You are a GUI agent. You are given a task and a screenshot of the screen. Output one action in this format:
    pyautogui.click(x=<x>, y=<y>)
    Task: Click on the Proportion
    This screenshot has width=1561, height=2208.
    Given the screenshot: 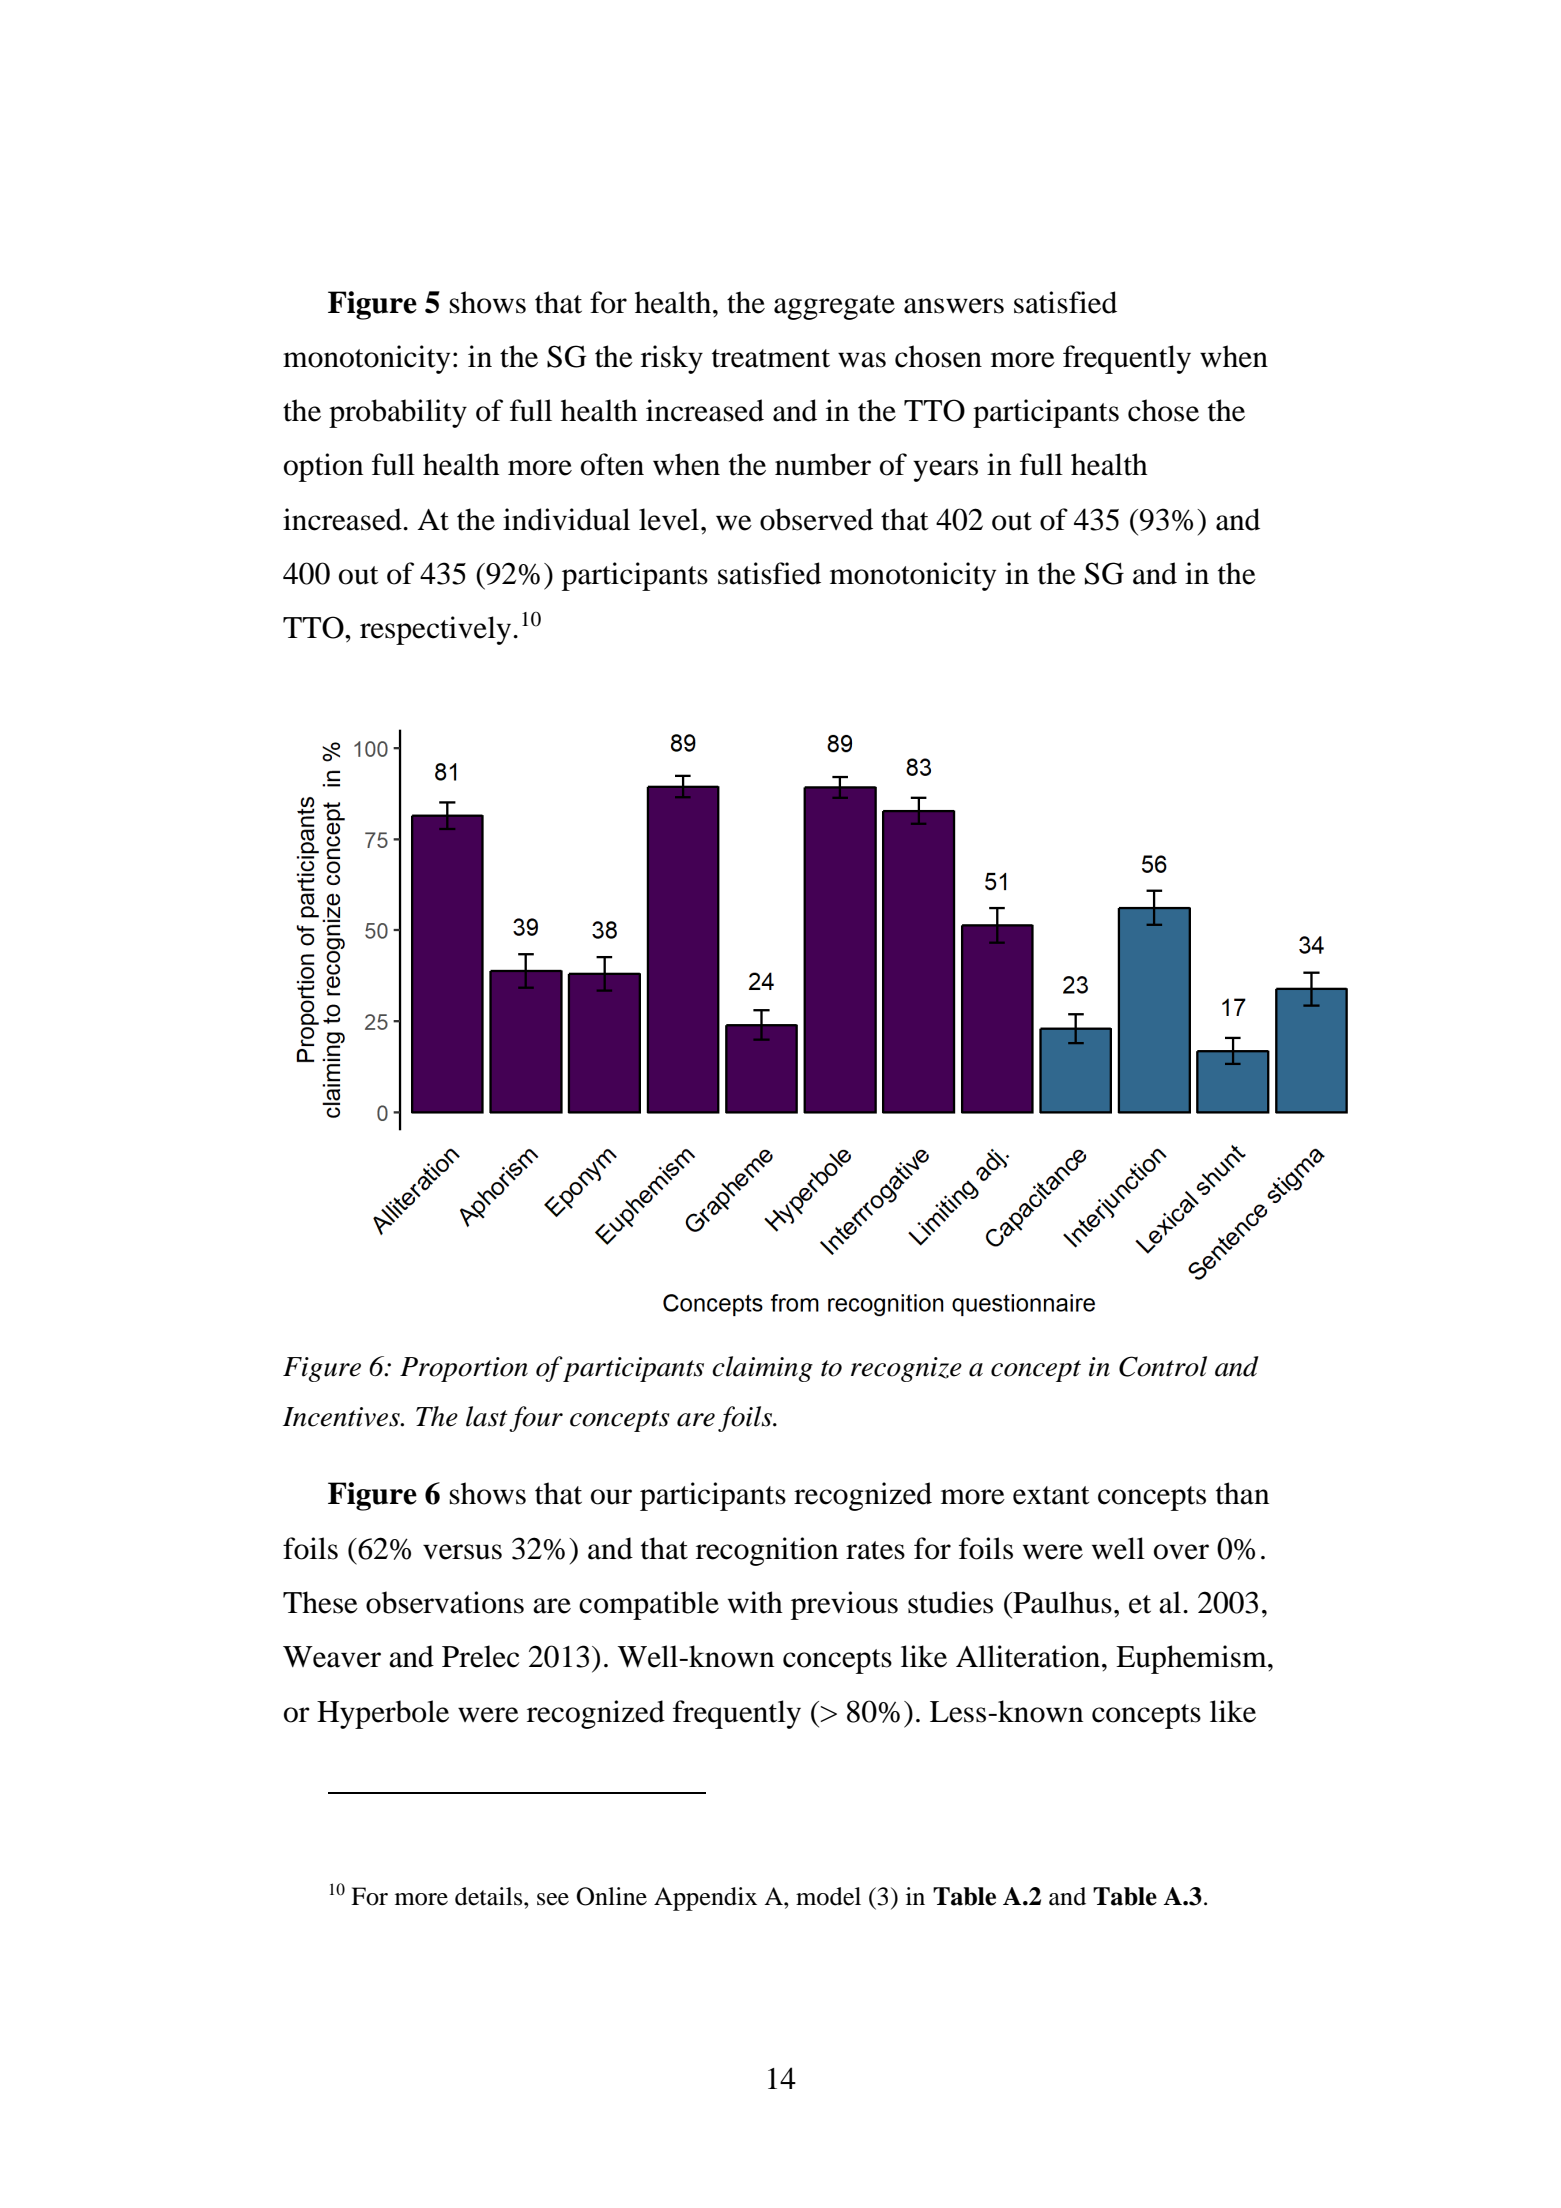 What is the action you would take?
    pyautogui.click(x=464, y=1369)
